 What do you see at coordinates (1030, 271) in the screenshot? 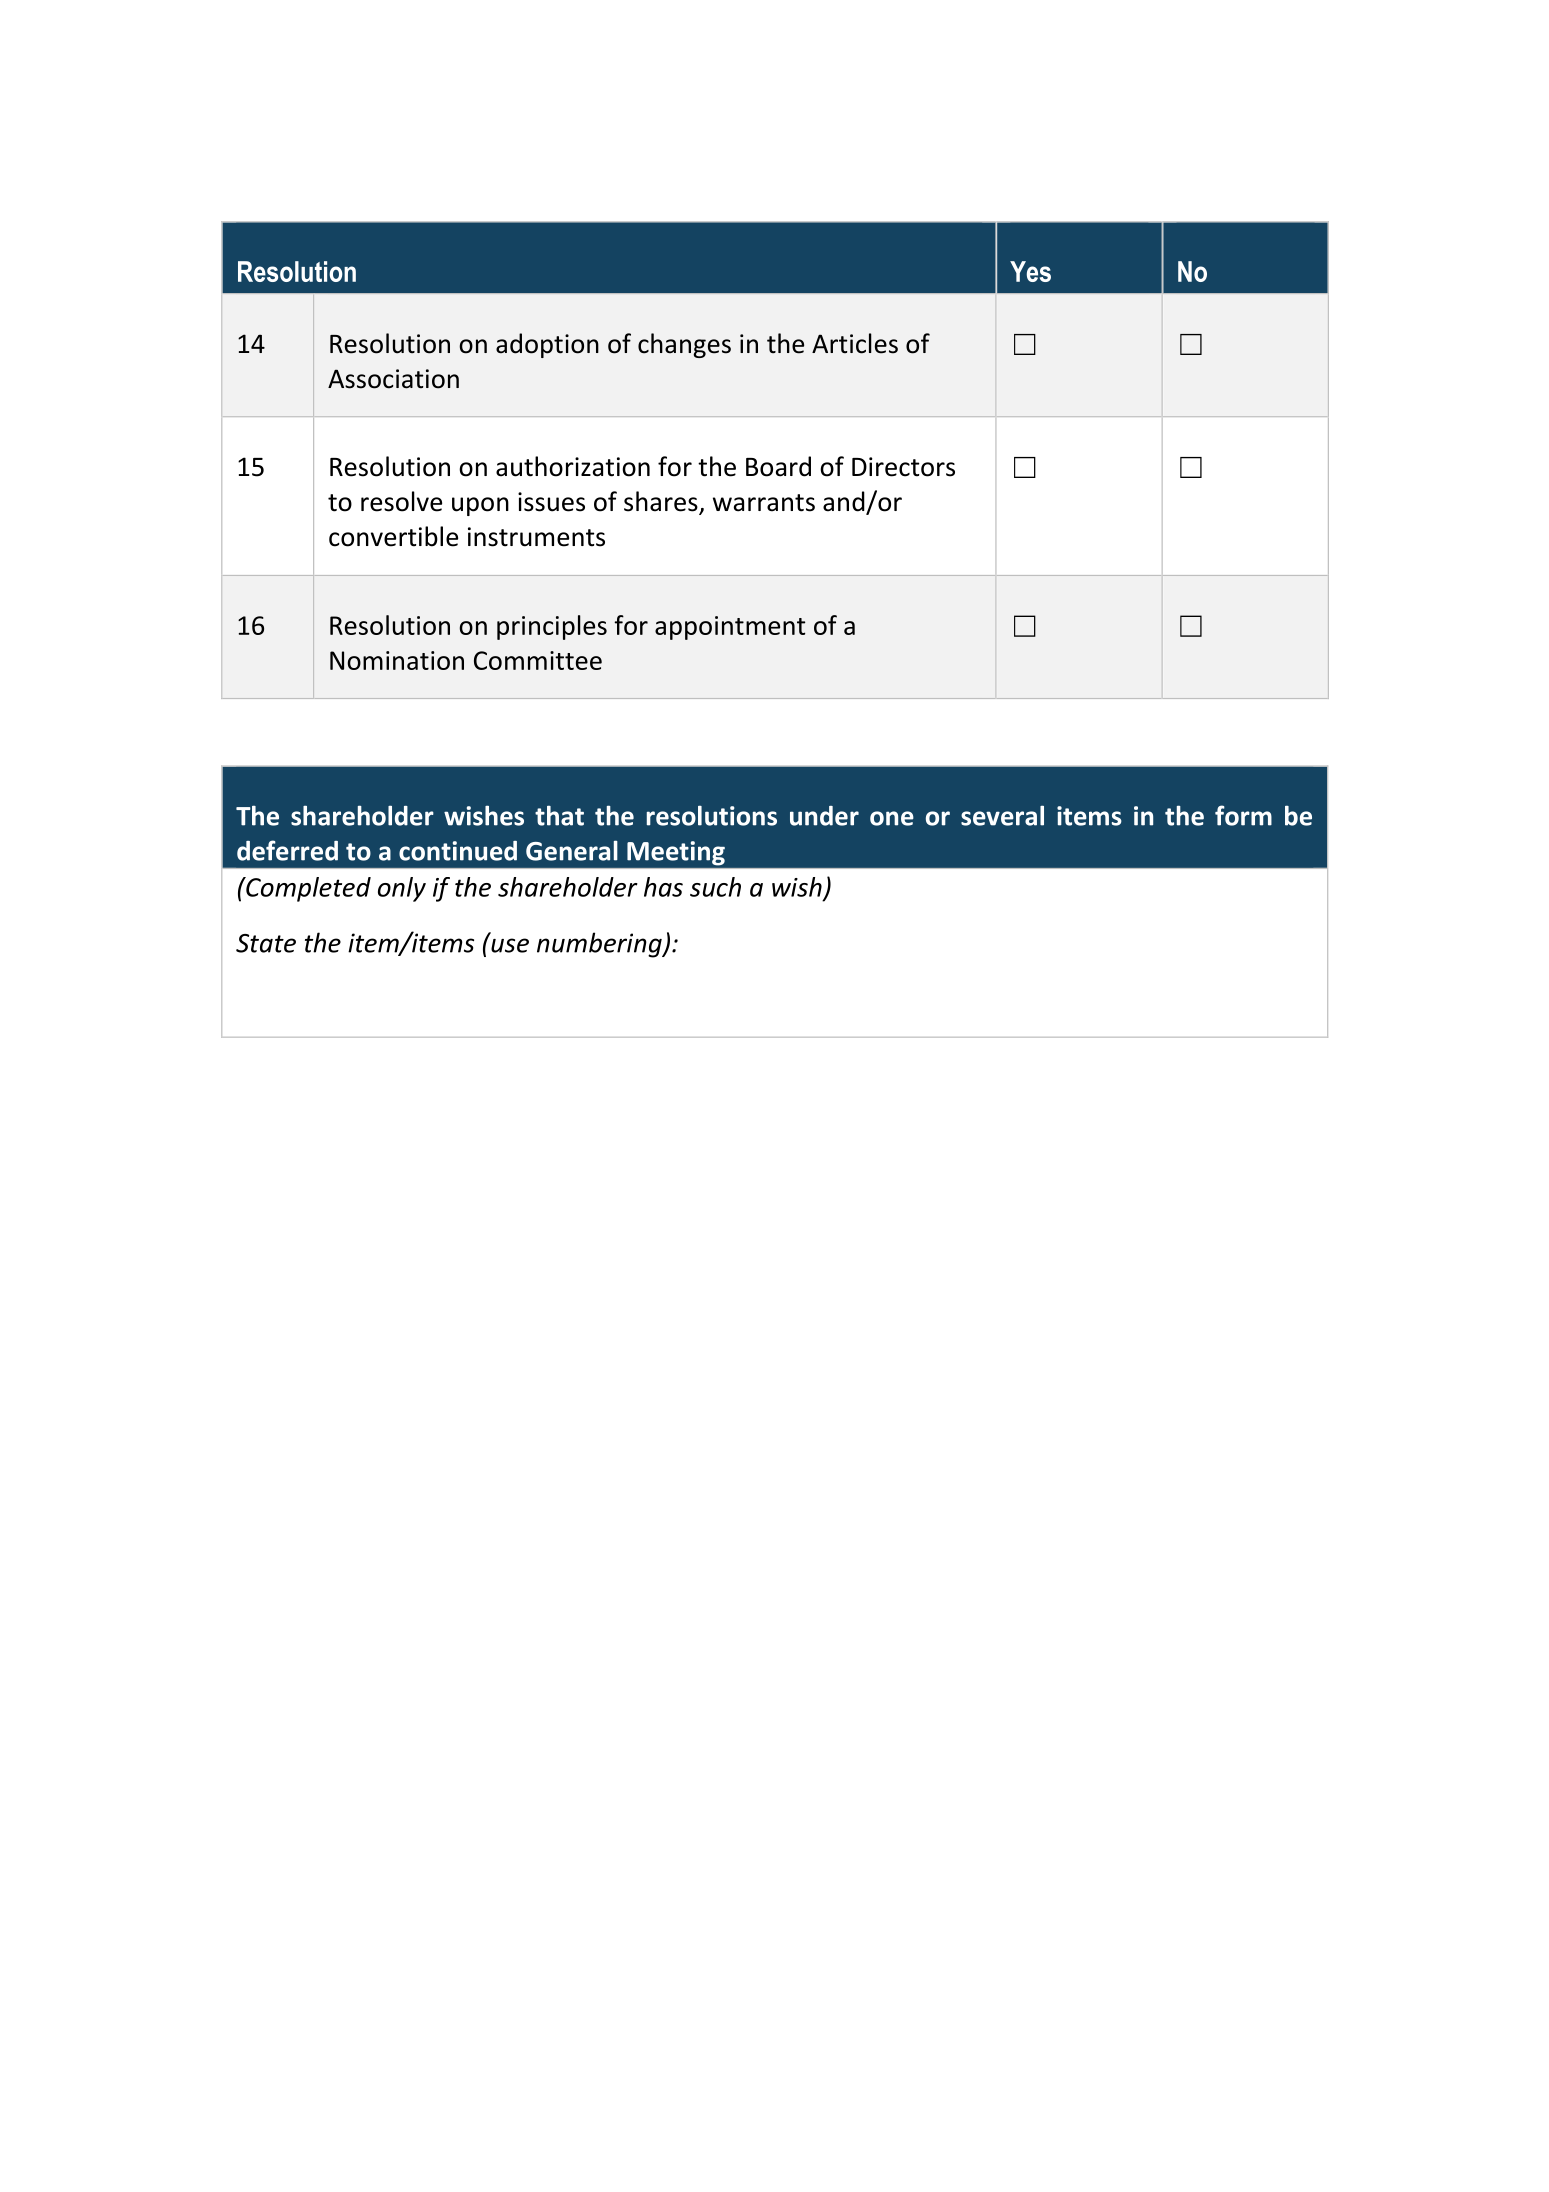
I see `Yes` at bounding box center [1030, 271].
